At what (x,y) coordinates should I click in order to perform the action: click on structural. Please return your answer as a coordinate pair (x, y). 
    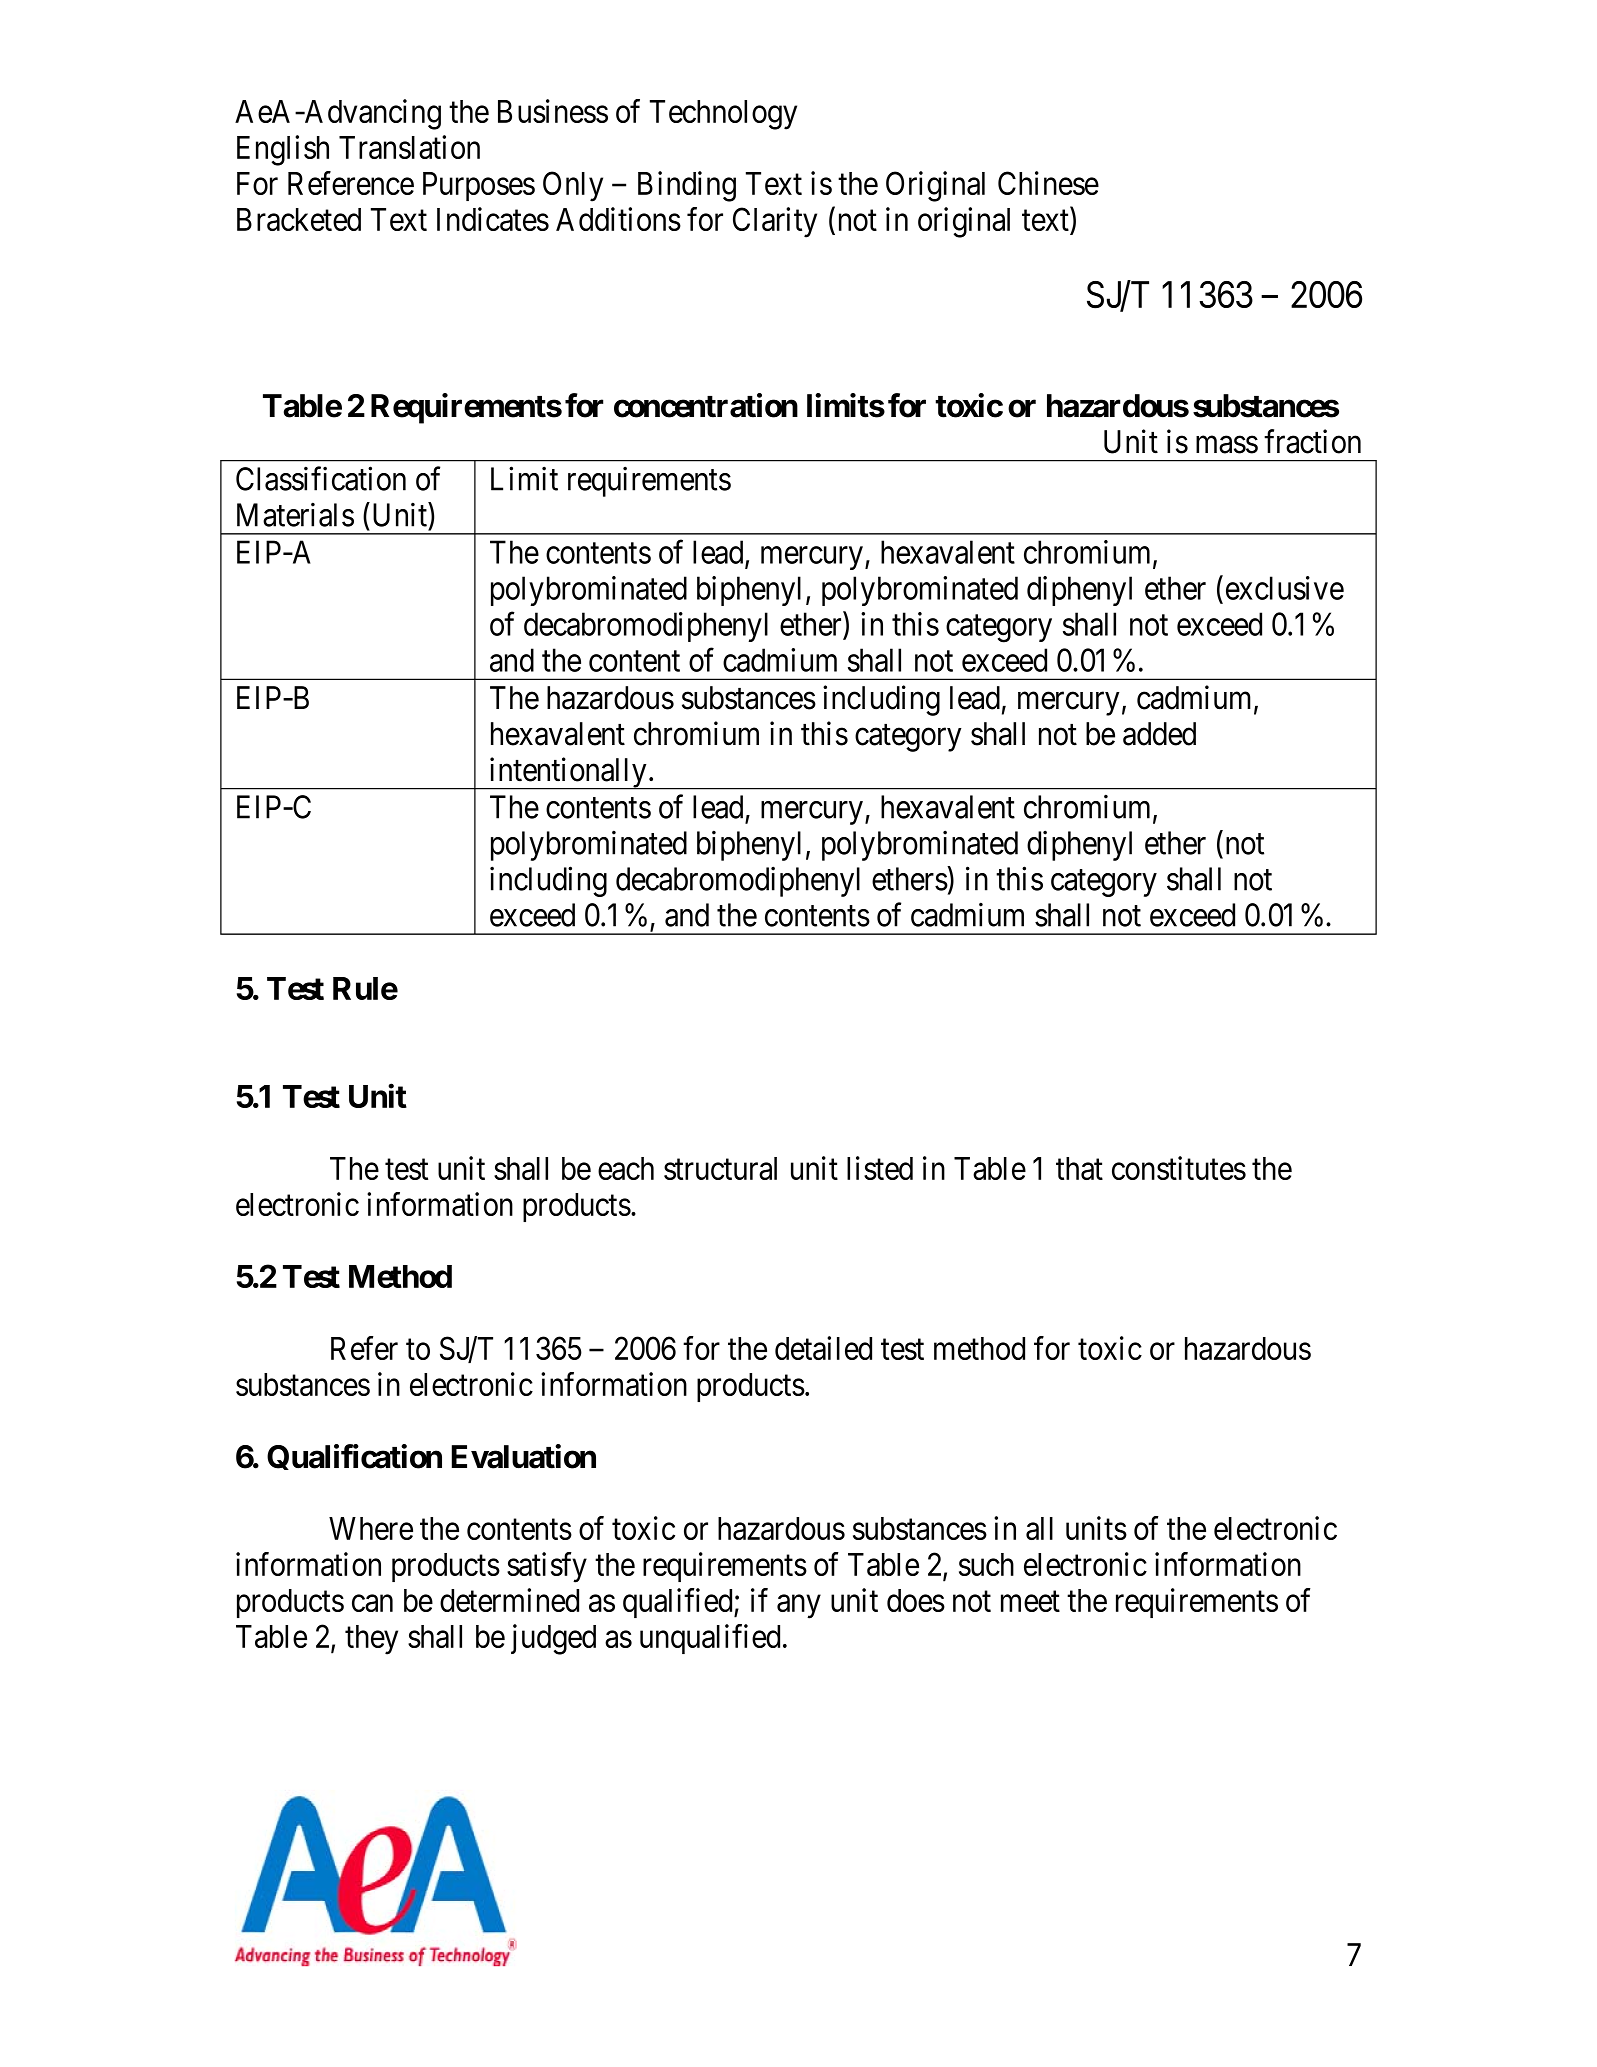
    Looking at the image, I should click on (720, 1168).
